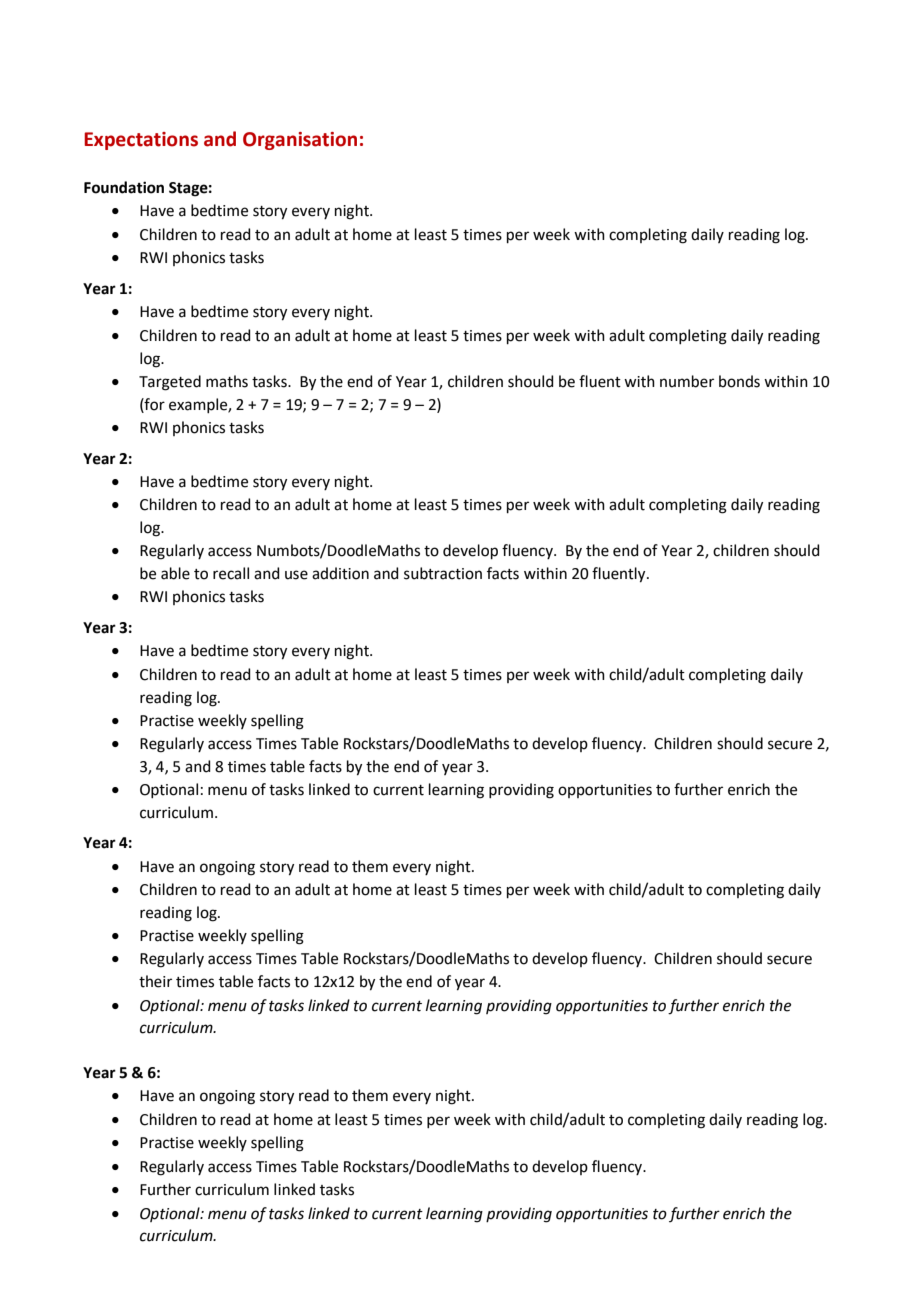  Describe the element at coordinates (443, 573) in the screenshot. I see `subtraction` at that location.
